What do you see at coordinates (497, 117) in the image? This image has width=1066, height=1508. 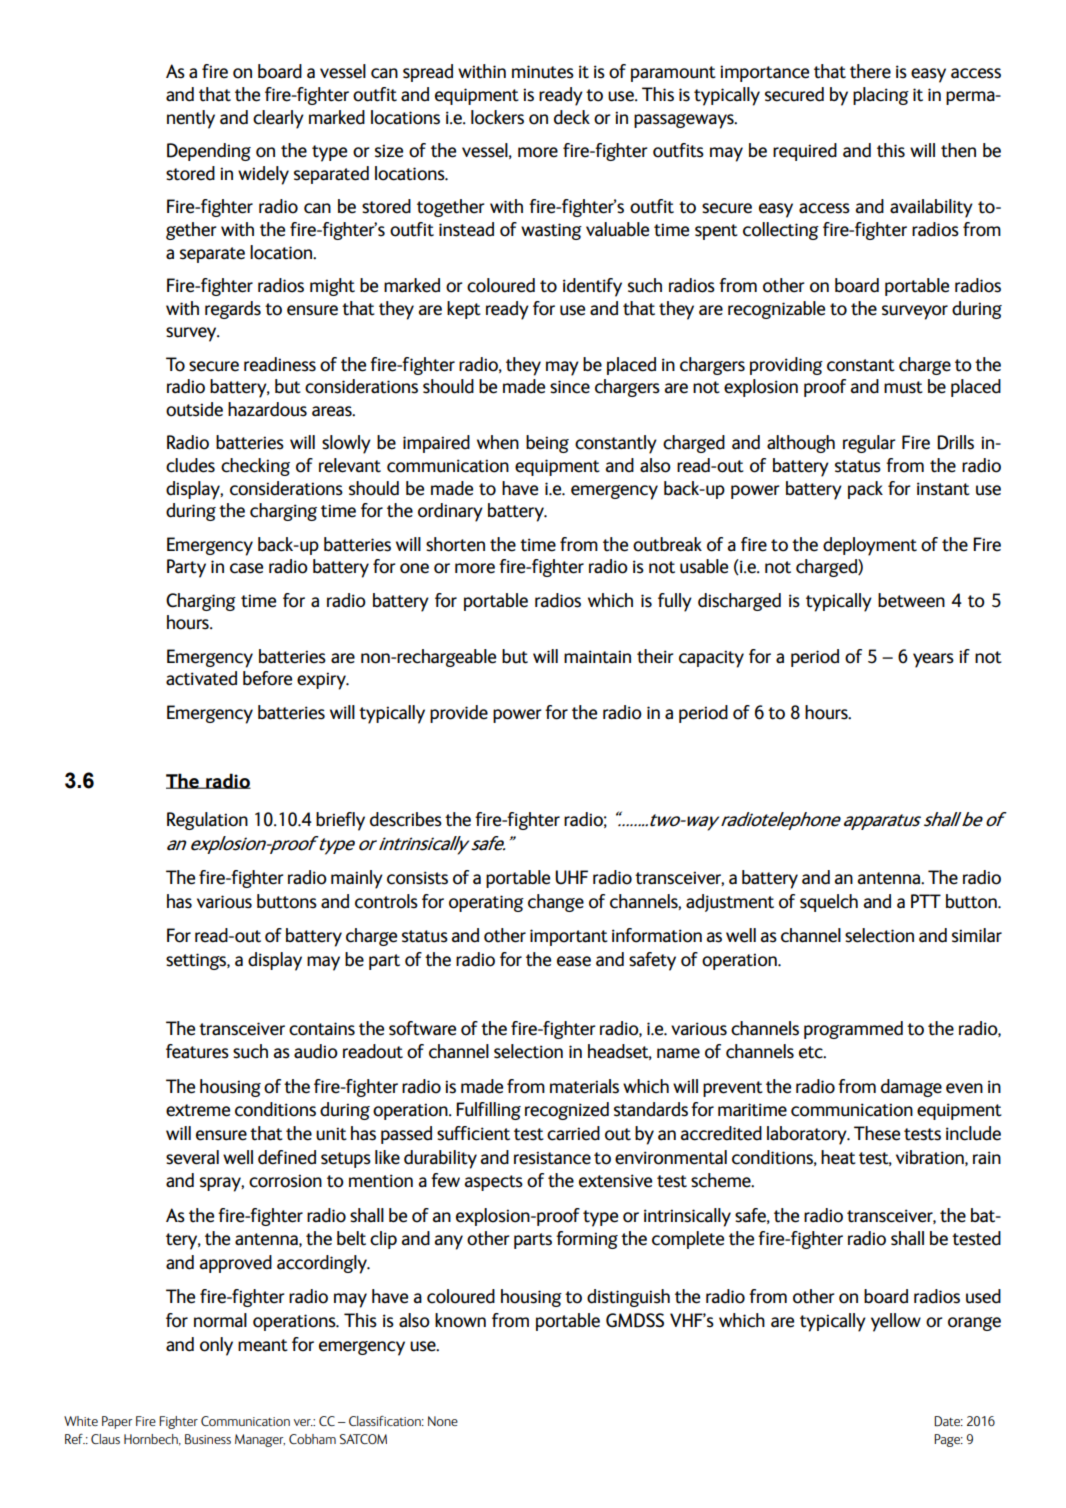 I see `lockers` at bounding box center [497, 117].
